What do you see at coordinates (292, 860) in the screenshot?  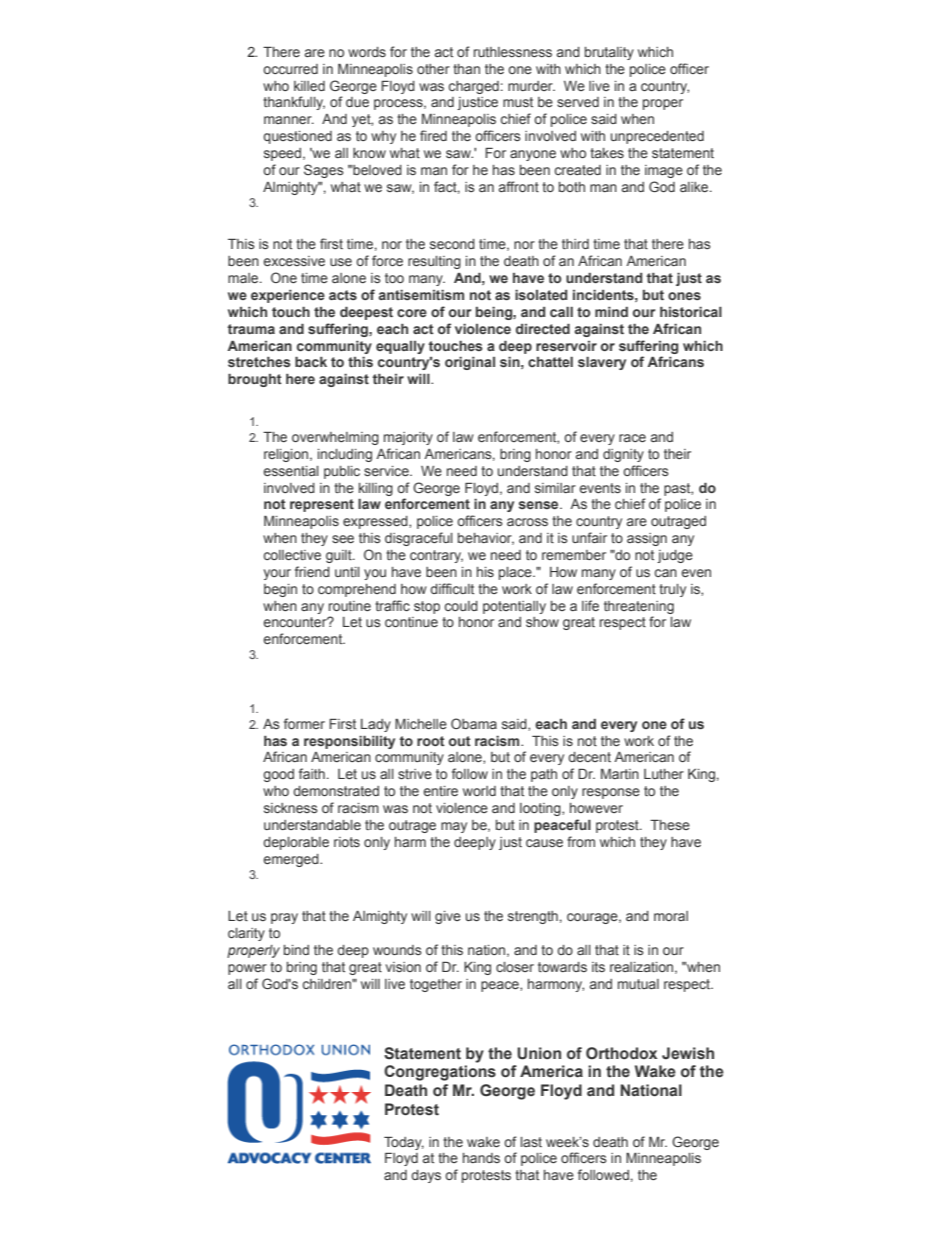 I see `emerged` at bounding box center [292, 860].
